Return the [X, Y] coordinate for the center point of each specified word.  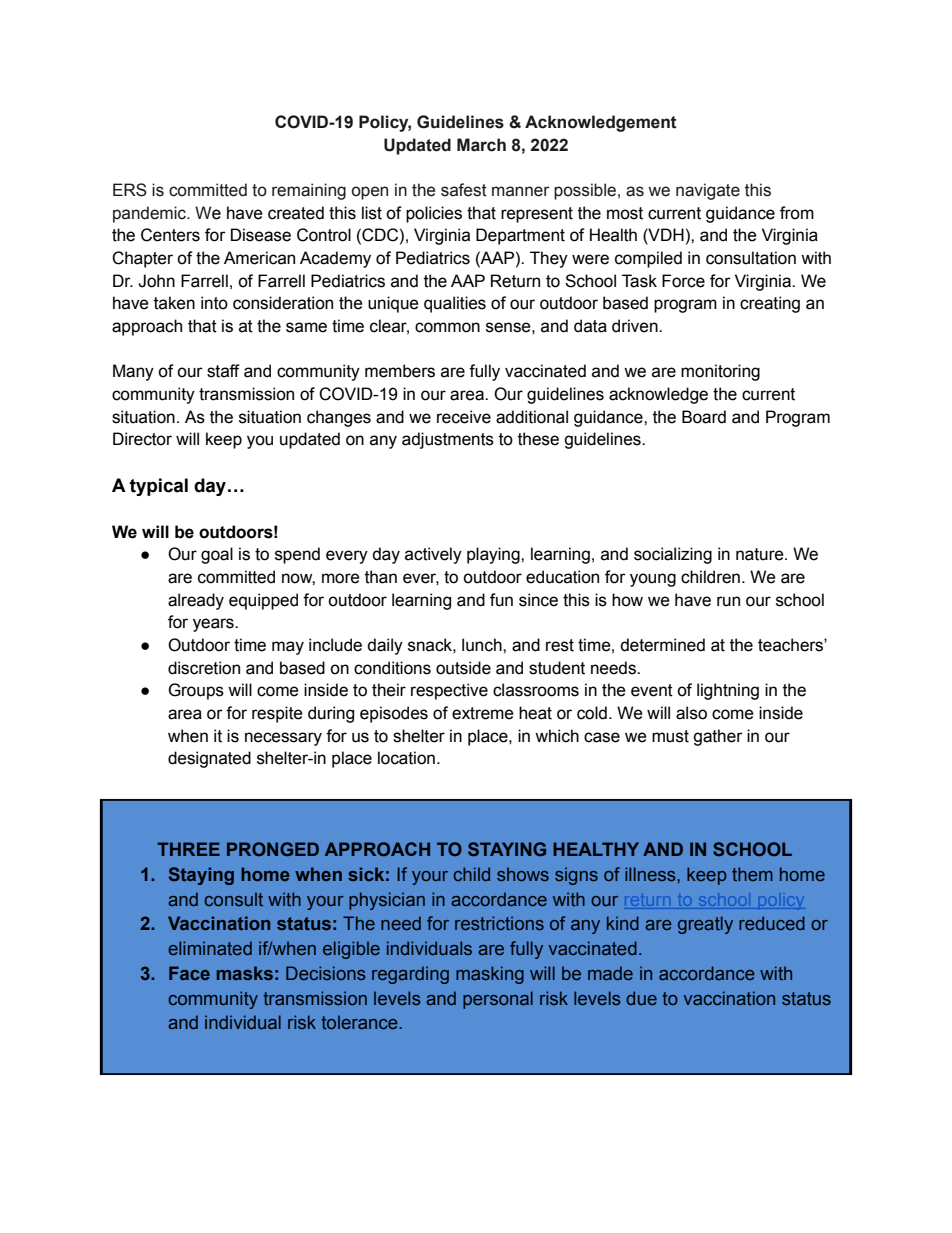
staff [223, 371]
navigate [708, 191]
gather [718, 737]
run [728, 601]
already [196, 601]
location [406, 758]
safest [464, 190]
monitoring [720, 372]
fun [501, 600]
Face [189, 973]
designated [209, 759]
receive [464, 417]
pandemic [150, 214]
